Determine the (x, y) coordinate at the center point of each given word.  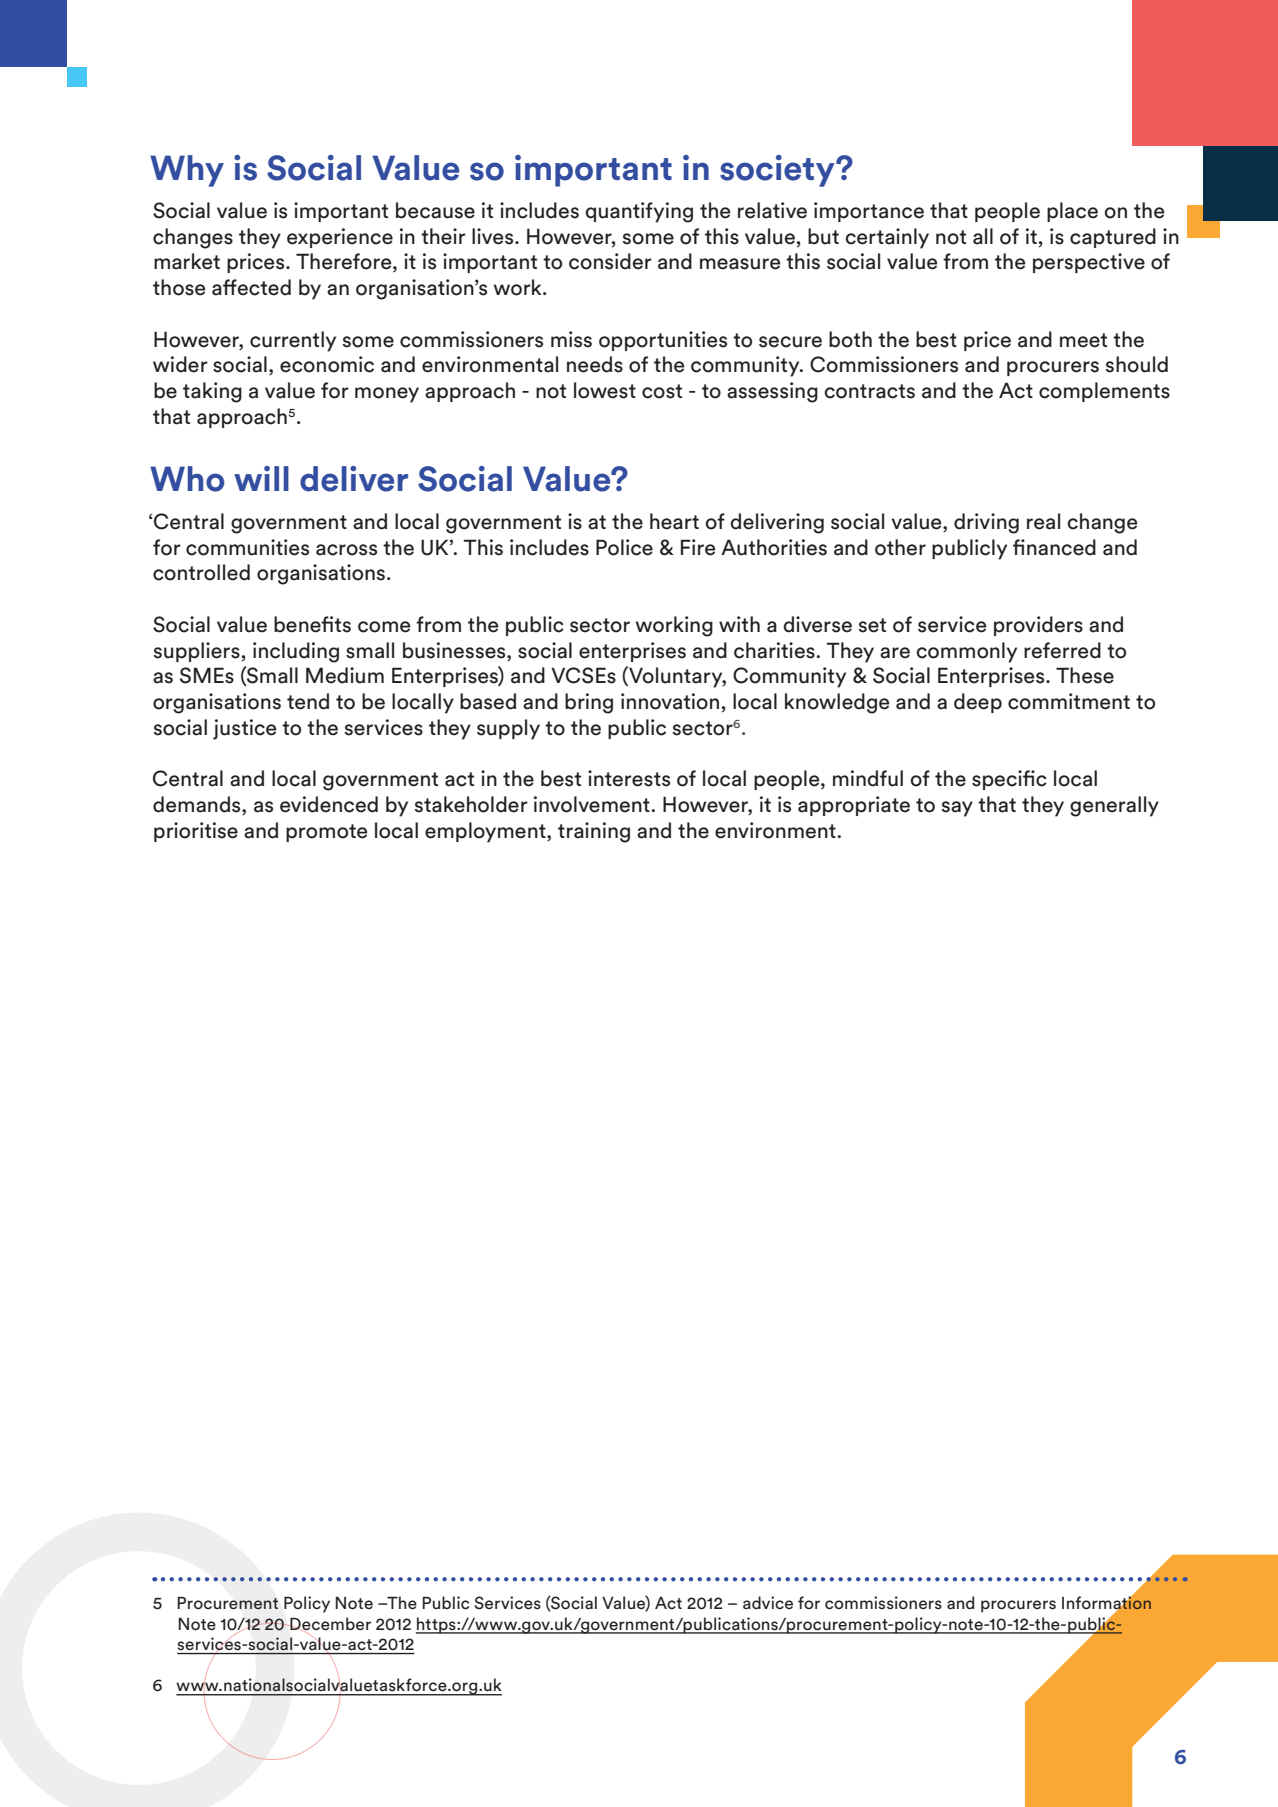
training (594, 832)
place (1072, 212)
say (957, 809)
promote (326, 833)
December (329, 1624)
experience (340, 238)
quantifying (639, 212)
